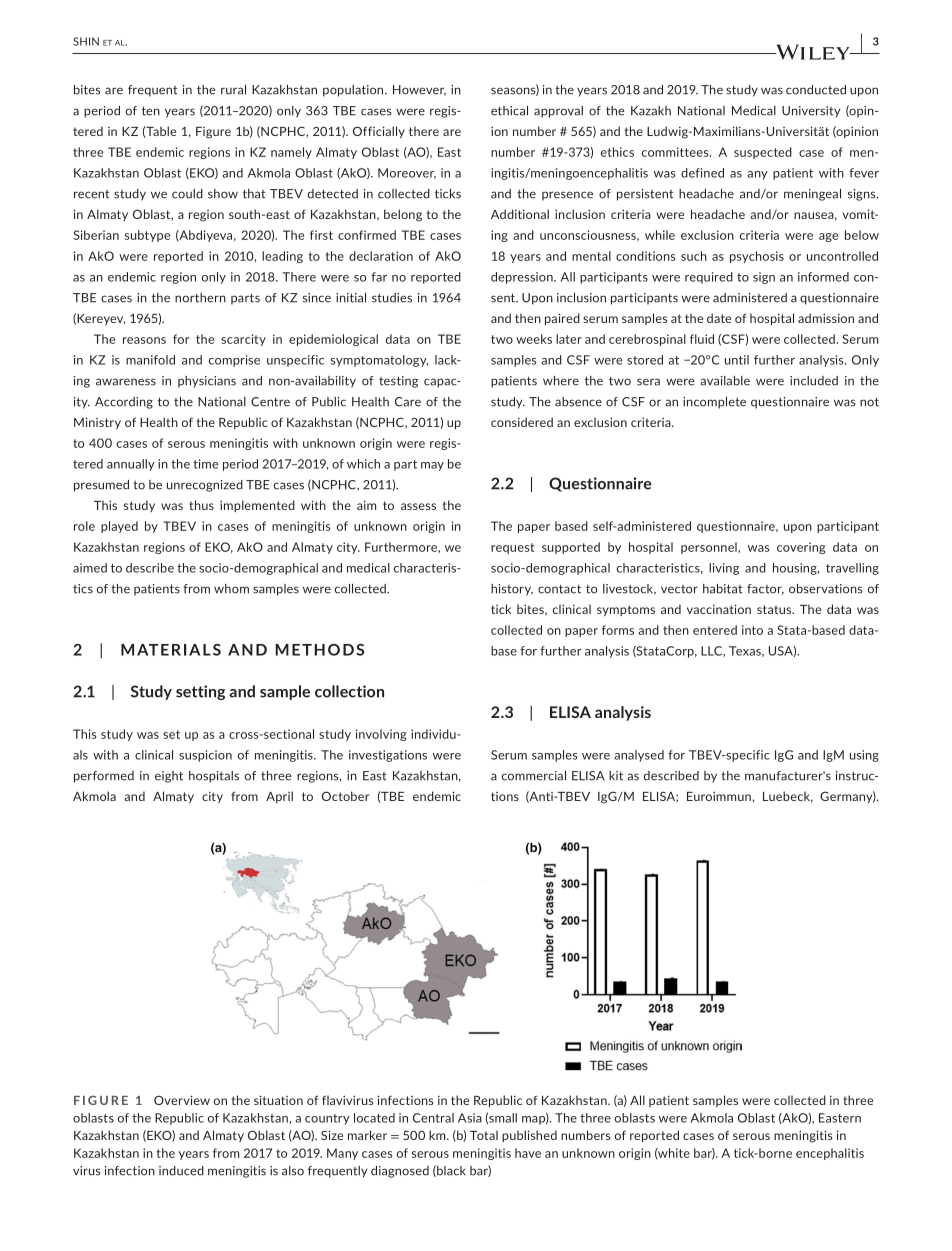 The image size is (952, 1251). I want to click on covering, so click(801, 548).
